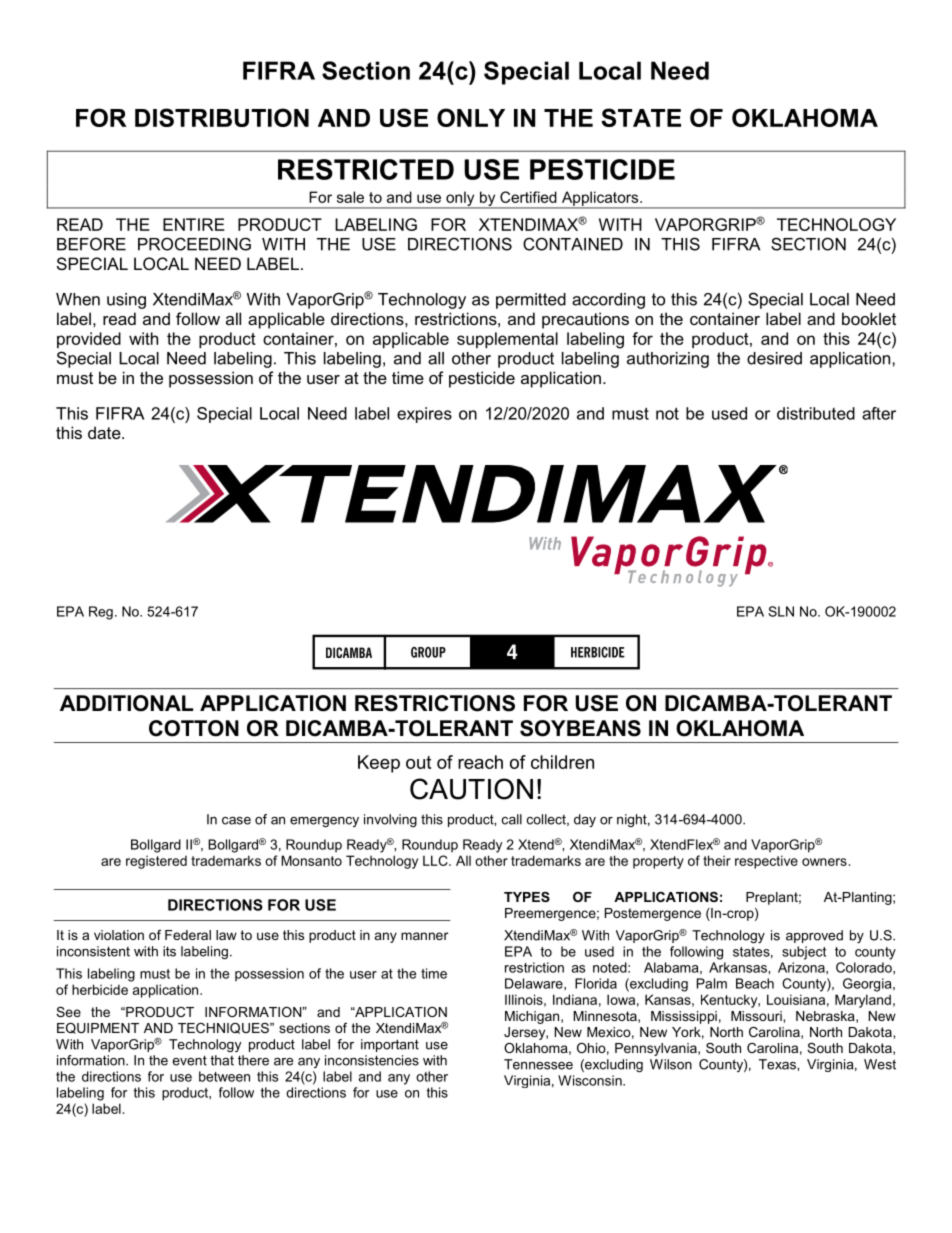  What do you see at coordinates (528, 197) in the screenshot?
I see `Certified` at bounding box center [528, 197].
